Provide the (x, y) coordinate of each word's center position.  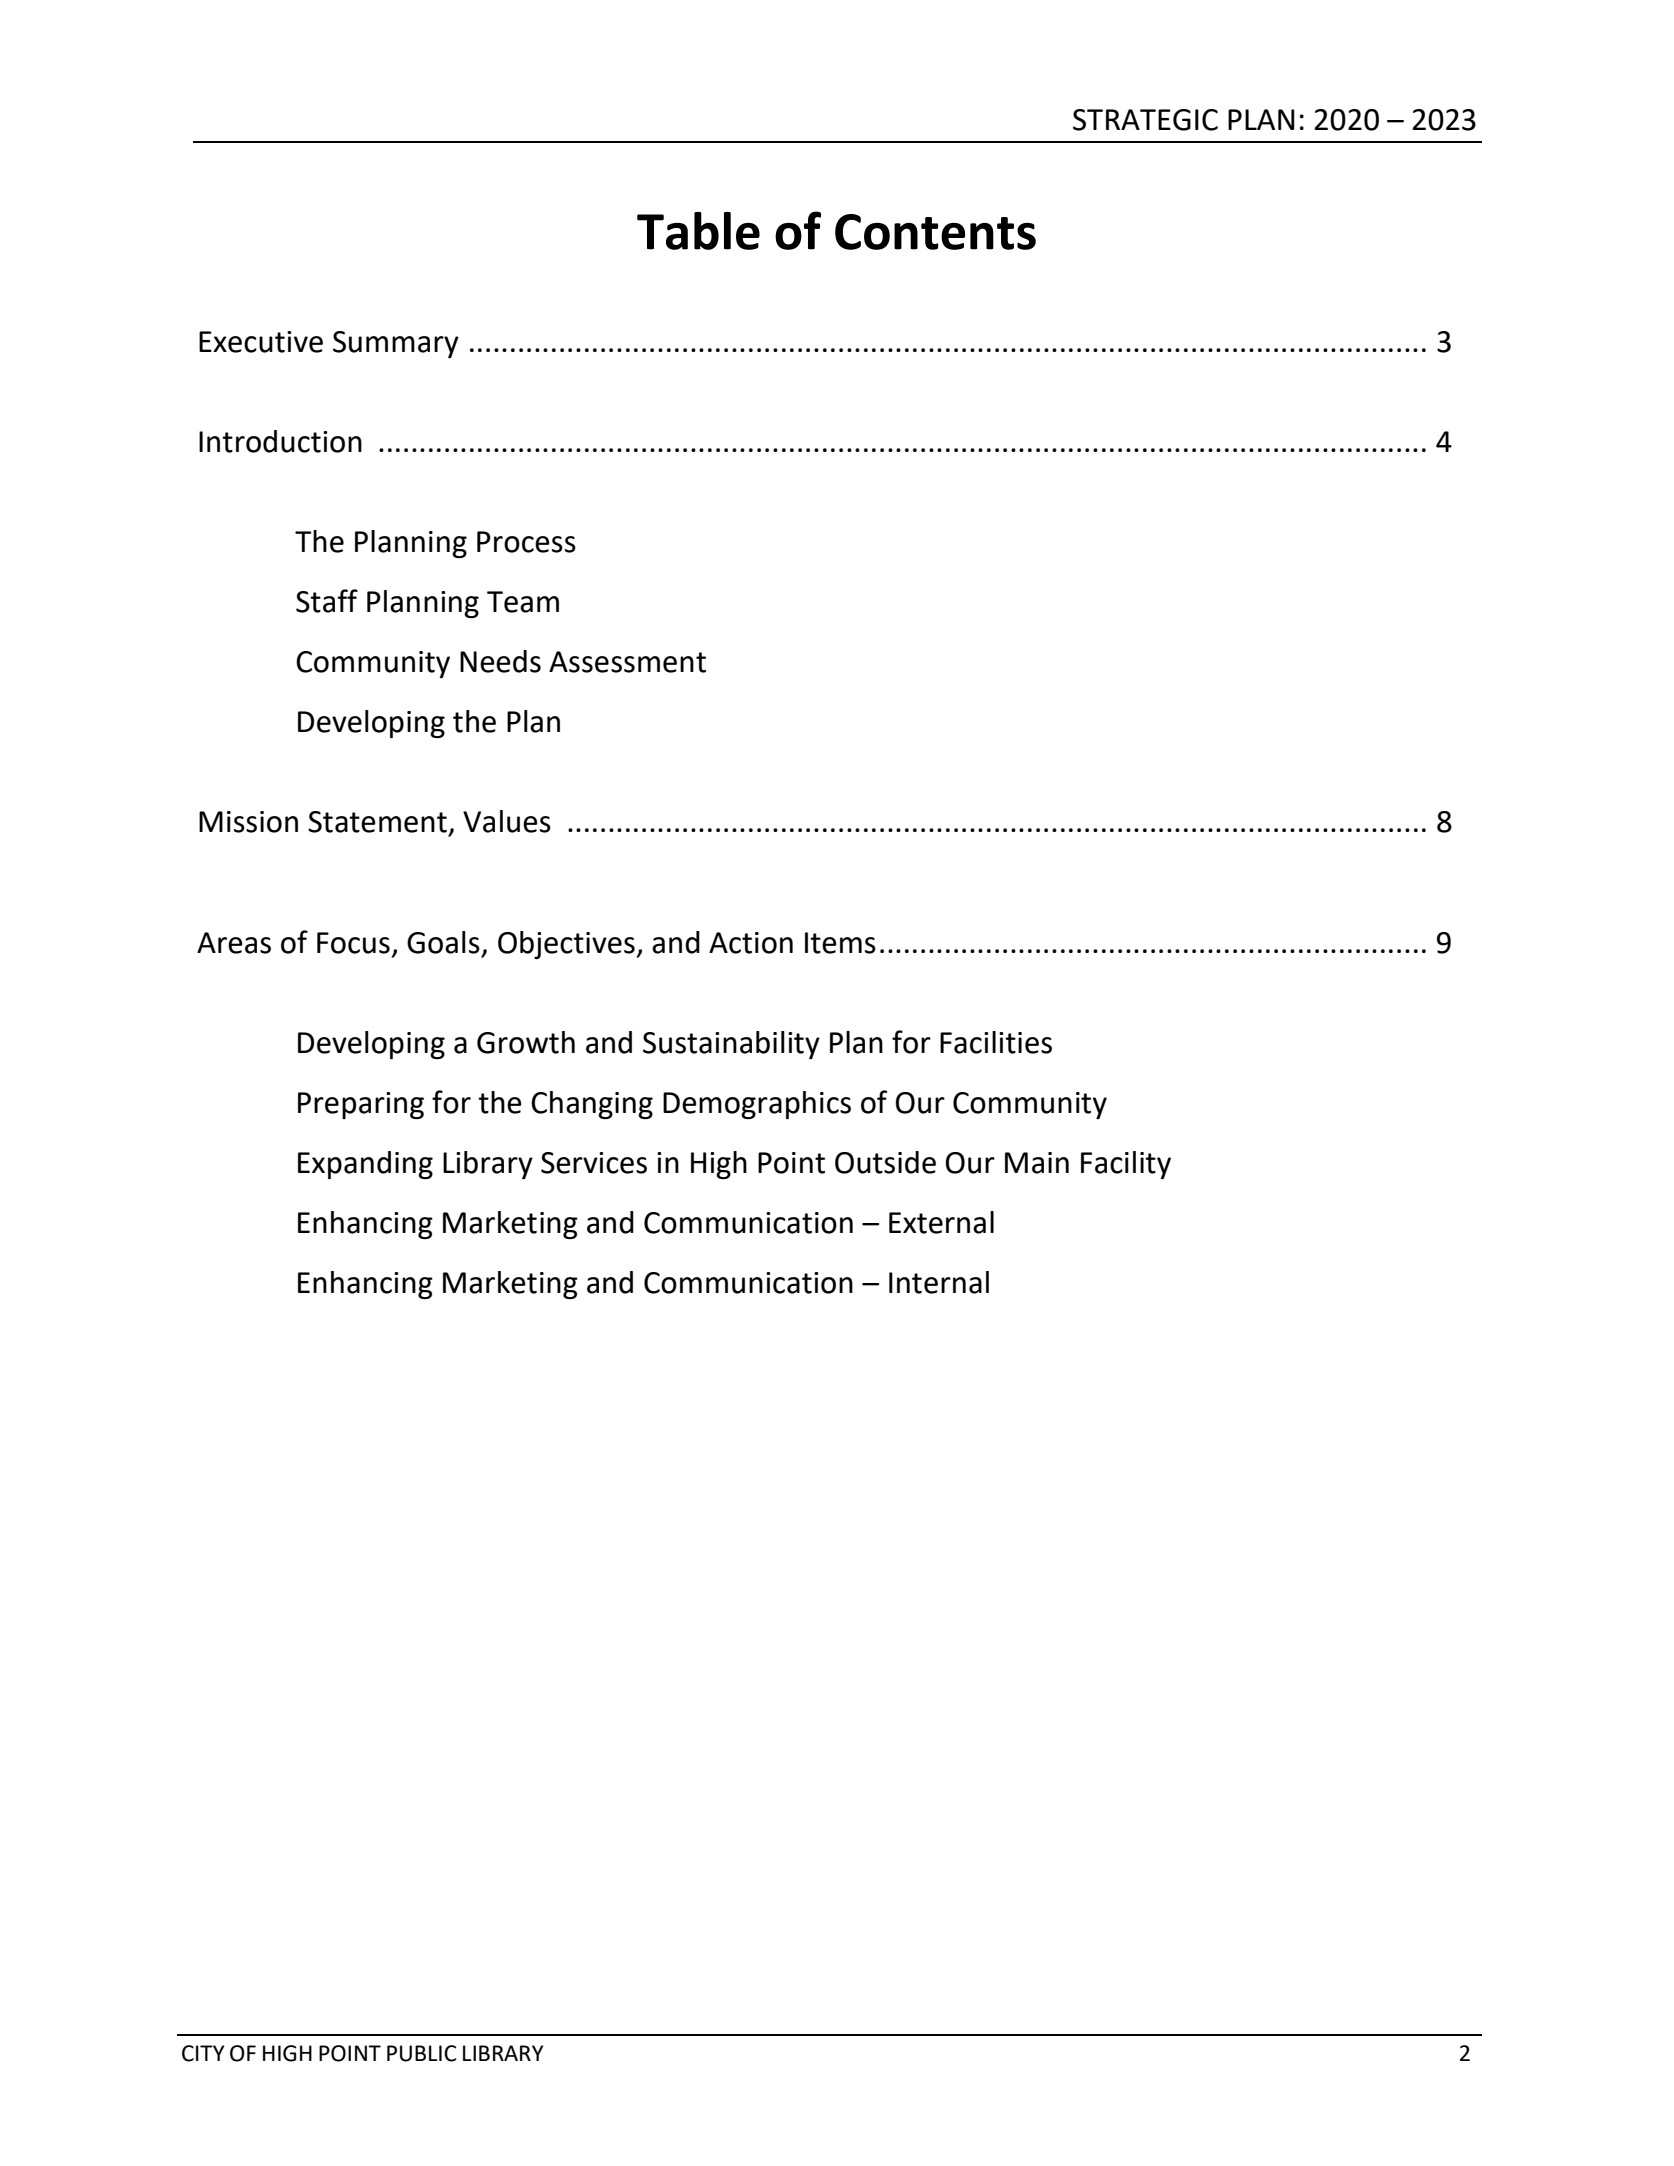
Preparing (361, 1105)
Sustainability (731, 1045)
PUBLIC (421, 2053)
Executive (261, 342)
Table (698, 231)
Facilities (996, 1042)
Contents (935, 232)
